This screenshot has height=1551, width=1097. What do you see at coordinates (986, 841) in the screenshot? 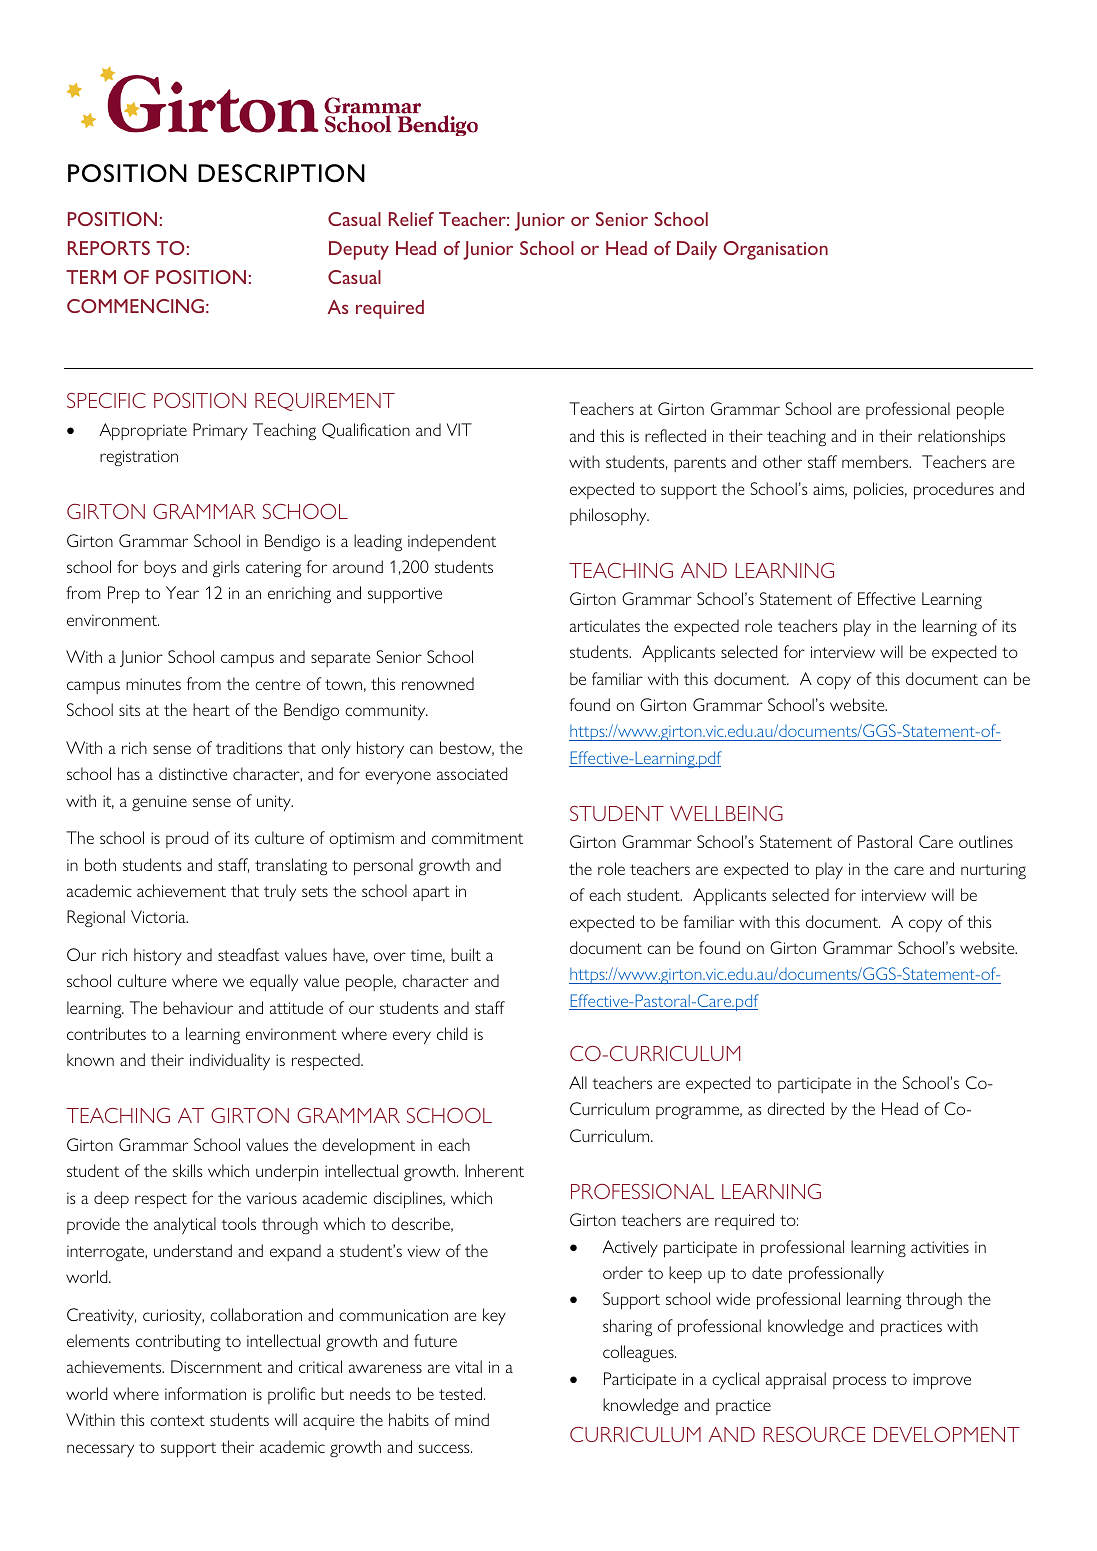
I see `outlines` at bounding box center [986, 841].
